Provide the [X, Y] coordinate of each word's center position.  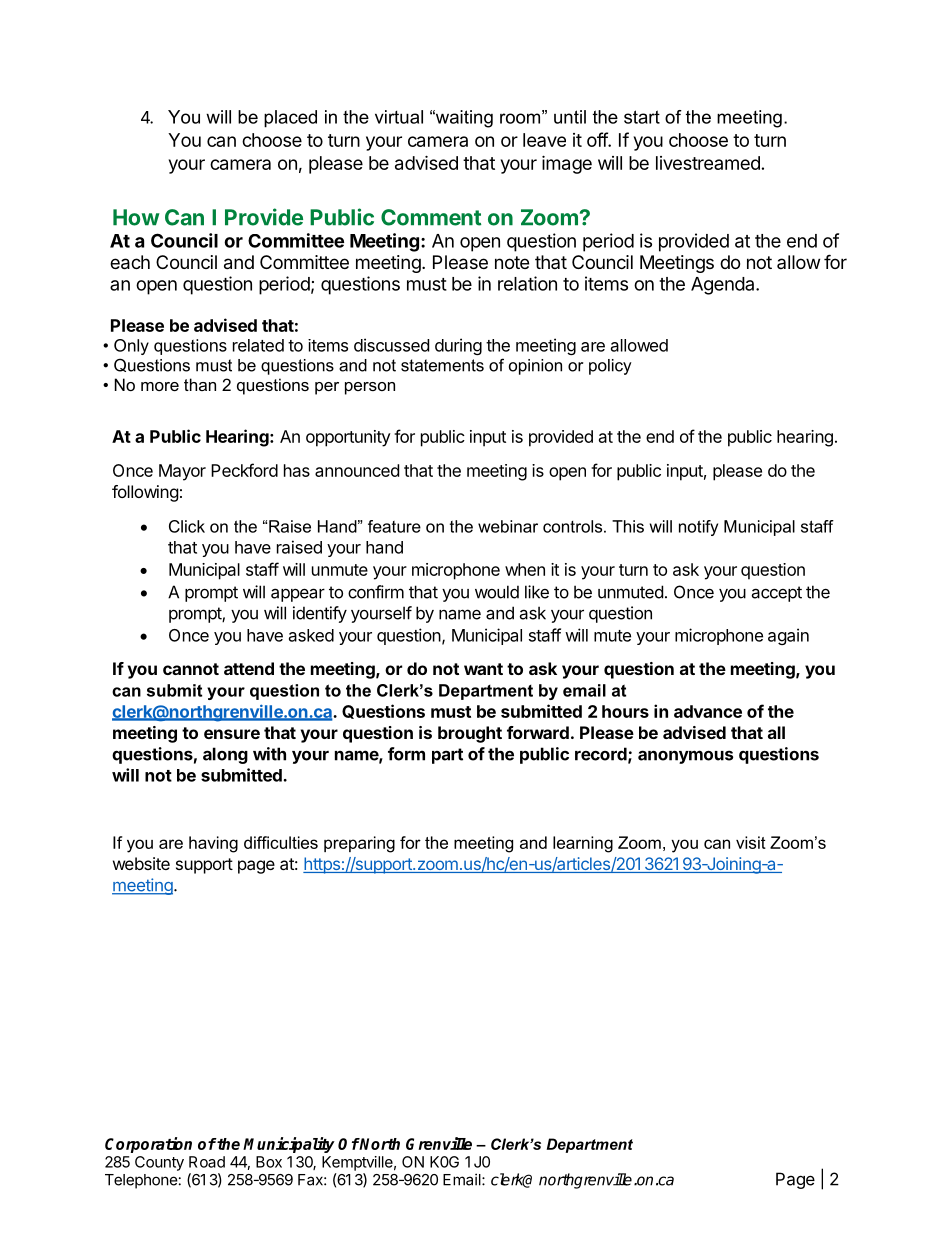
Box [269, 1162]
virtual [399, 117]
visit [751, 842]
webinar [508, 526]
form [406, 754]
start [642, 117]
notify [698, 528]
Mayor [182, 472]
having [213, 844]
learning [583, 844]
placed [290, 119]
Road [207, 1162]
